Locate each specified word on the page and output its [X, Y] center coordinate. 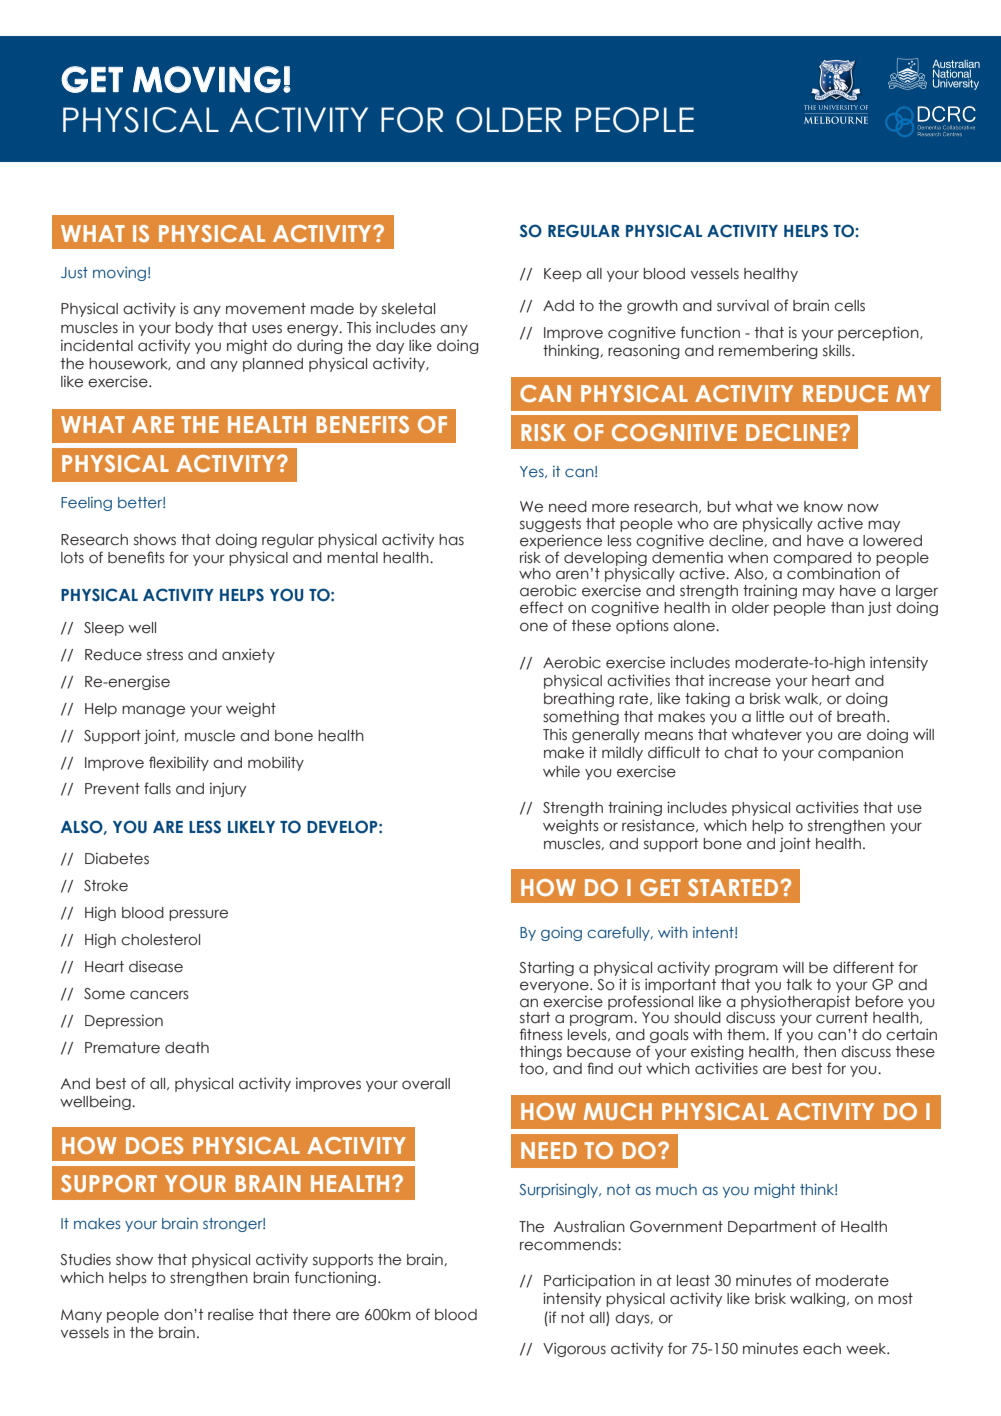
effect [541, 607]
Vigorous [574, 1349]
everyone [555, 987]
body [194, 329]
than [847, 607]
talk [799, 985]
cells [849, 306]
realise [231, 1314]
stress [165, 655]
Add [558, 306]
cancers [159, 995]
